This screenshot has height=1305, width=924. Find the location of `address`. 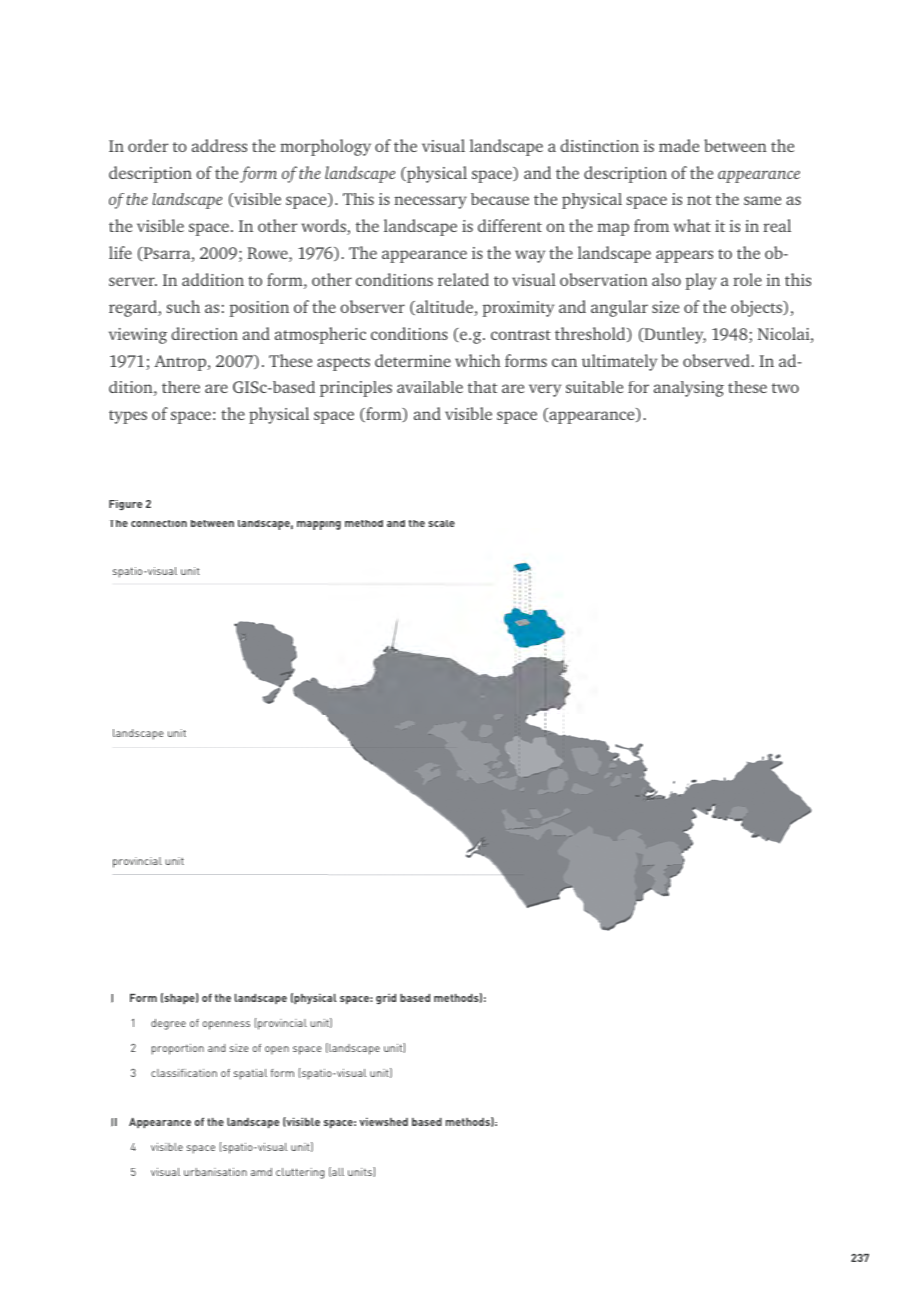

address is located at coordinates (219, 145).
